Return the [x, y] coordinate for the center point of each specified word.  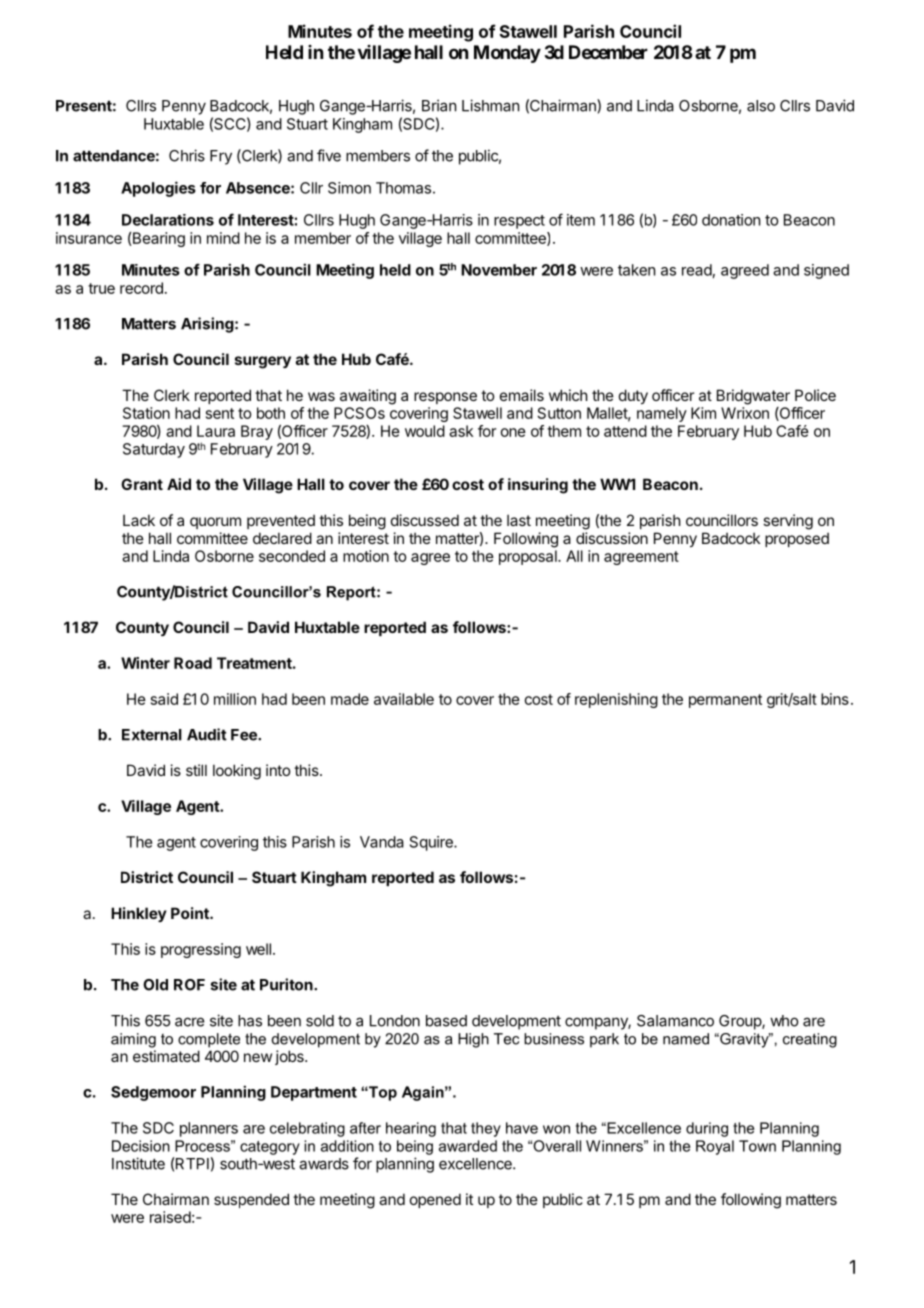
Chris [187, 155]
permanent [725, 701]
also [761, 106]
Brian [439, 105]
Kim [703, 413]
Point [191, 913]
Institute [138, 1163]
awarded [468, 1146]
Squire [432, 843]
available [404, 699]
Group [741, 1022]
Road [193, 663]
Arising [207, 325]
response [445, 398]
